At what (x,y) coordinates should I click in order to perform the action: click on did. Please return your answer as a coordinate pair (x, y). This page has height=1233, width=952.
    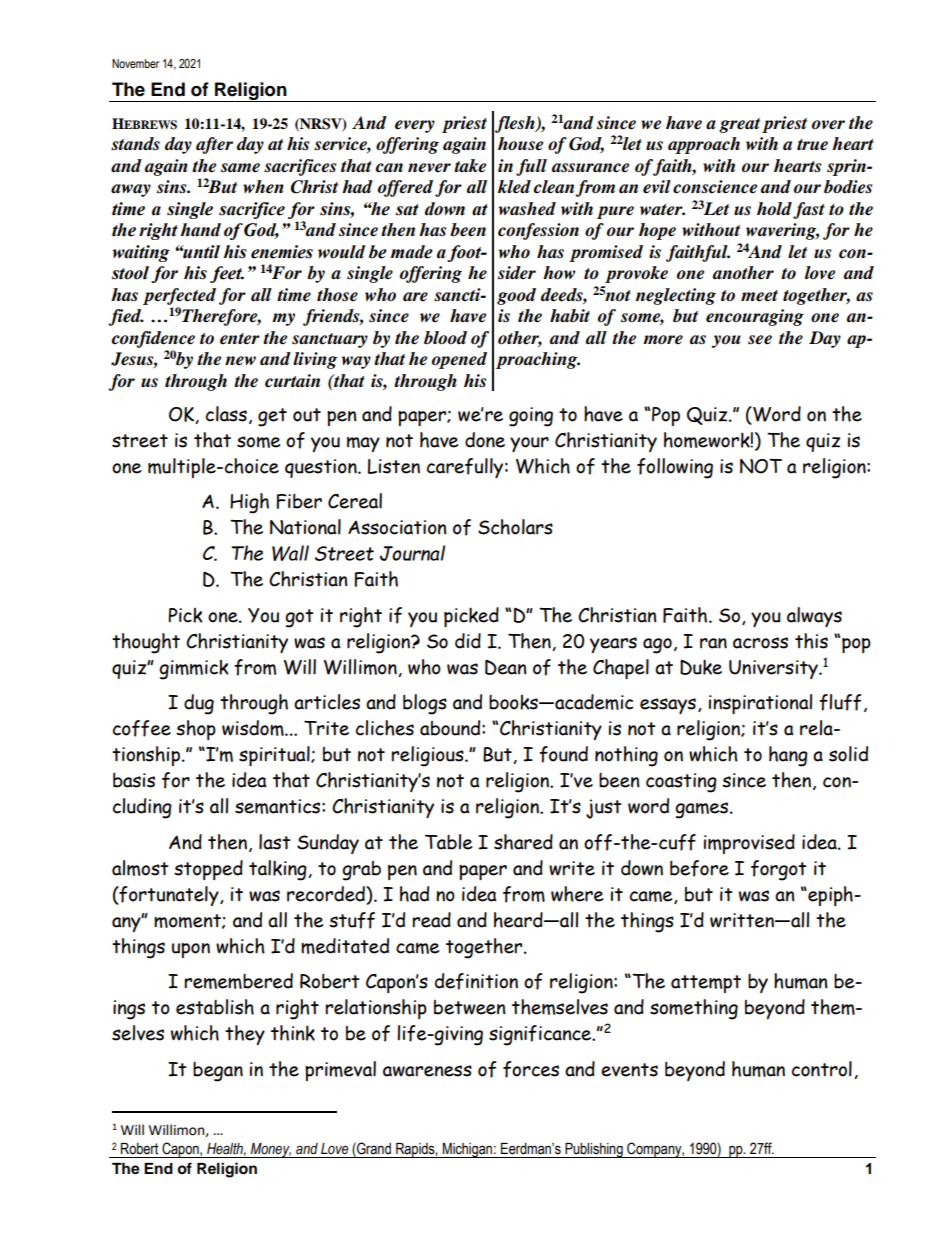
    Looking at the image, I should click on (468, 641).
